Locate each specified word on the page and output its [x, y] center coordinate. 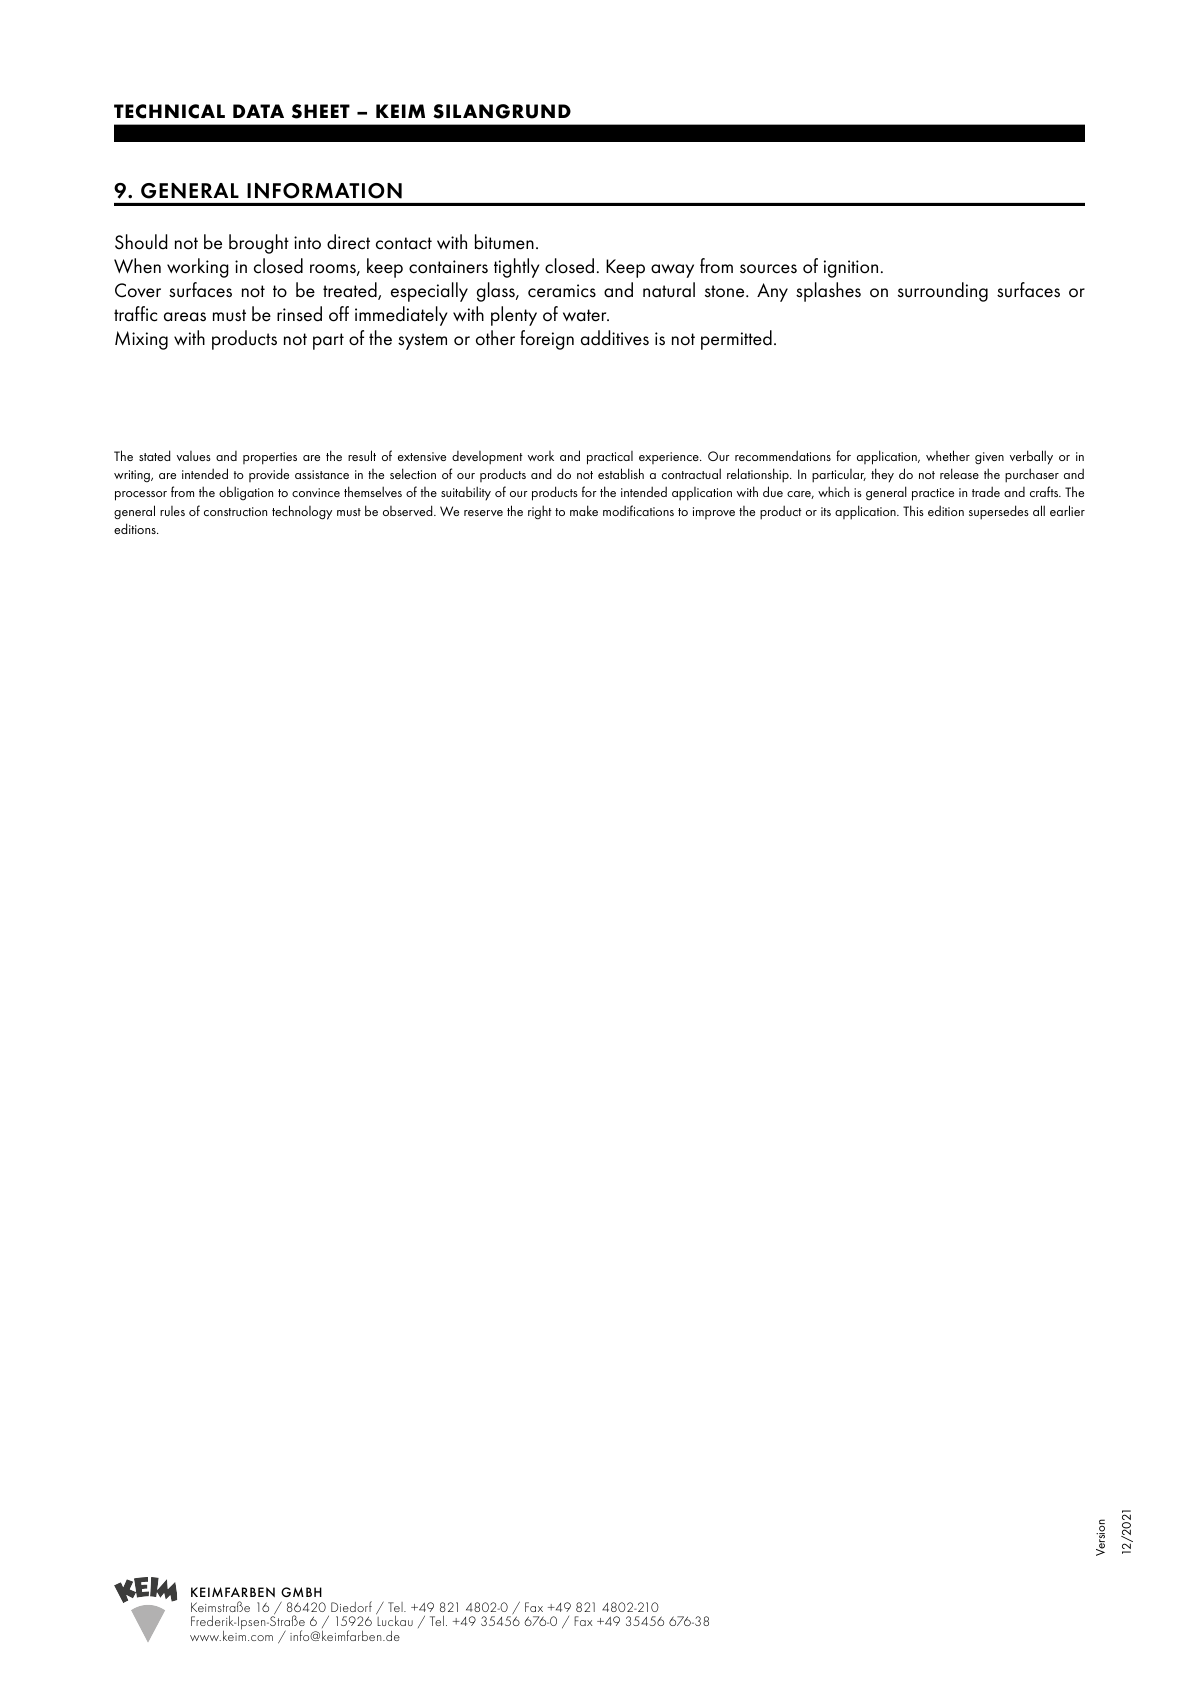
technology [302, 512]
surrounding [943, 292]
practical [610, 458]
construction [235, 511]
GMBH [301, 1592]
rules [172, 511]
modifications [638, 510]
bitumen [504, 242]
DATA [258, 111]
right [540, 512]
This [913, 510]
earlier [1067, 510]
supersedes [999, 512]
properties [270, 458]
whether [948, 455]
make [584, 510]
